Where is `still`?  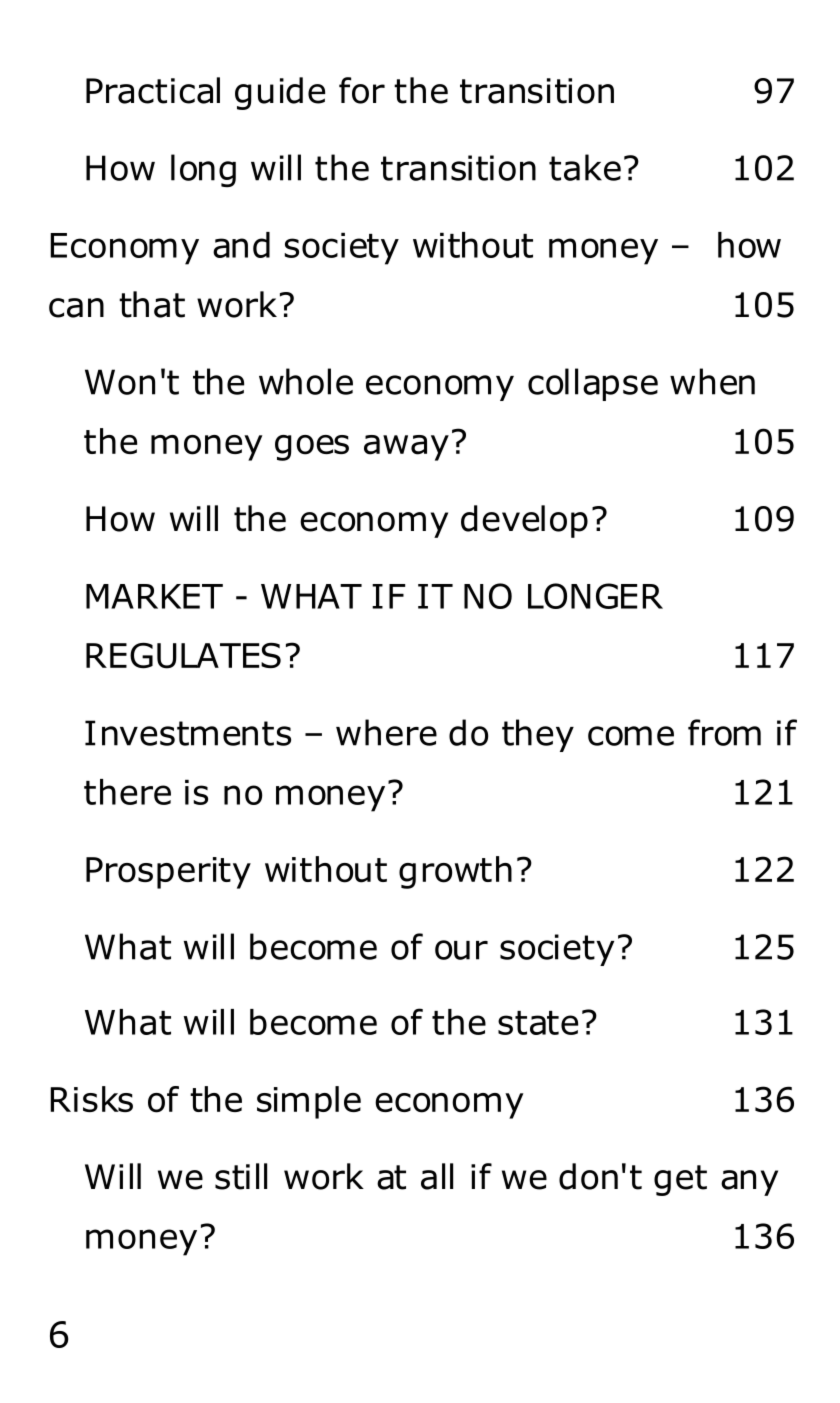
still is located at coordinates (241, 1176).
